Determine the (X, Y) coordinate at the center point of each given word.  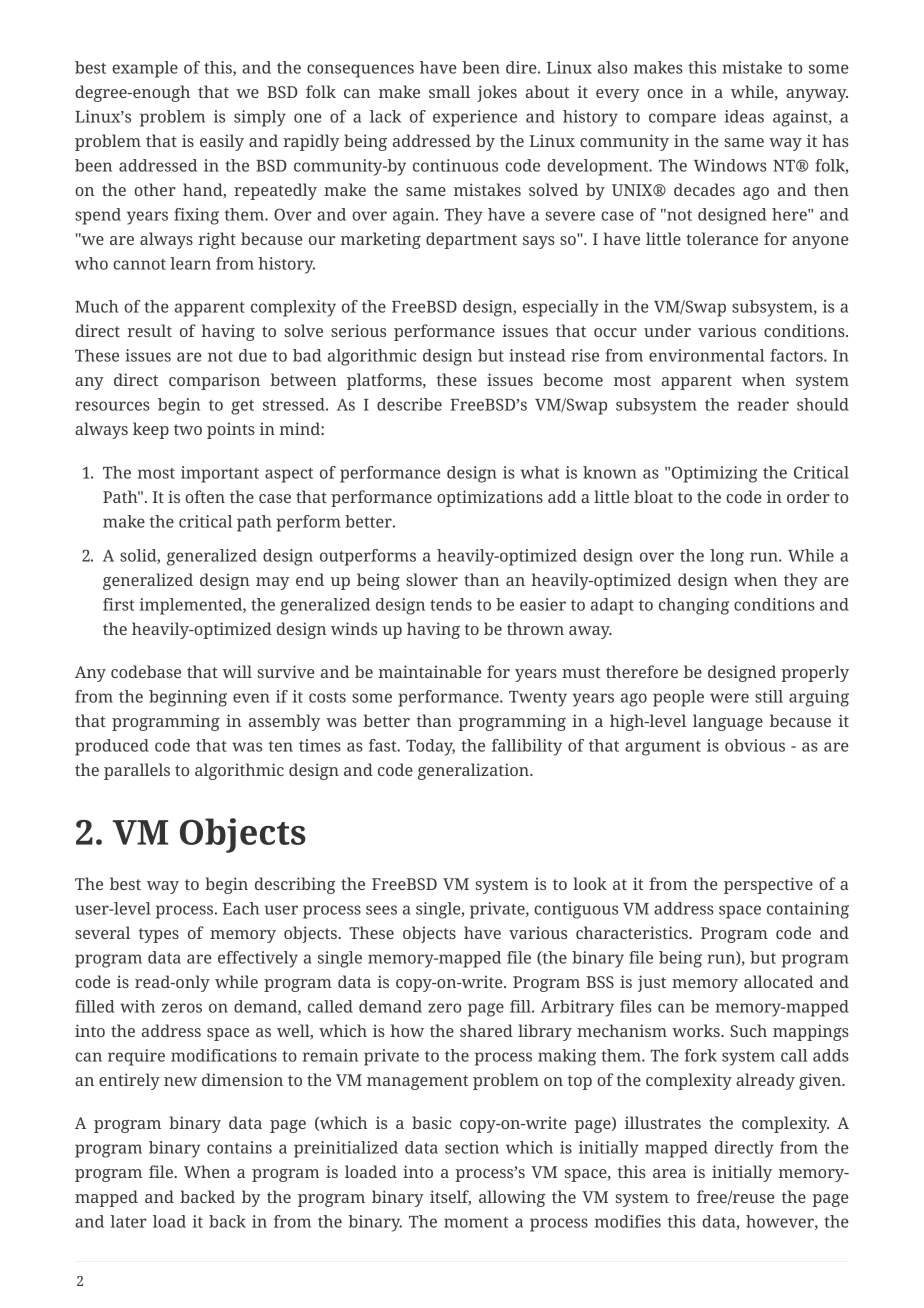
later (128, 1221)
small (449, 91)
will (237, 671)
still (769, 696)
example (145, 69)
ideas (744, 116)
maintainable (429, 671)
